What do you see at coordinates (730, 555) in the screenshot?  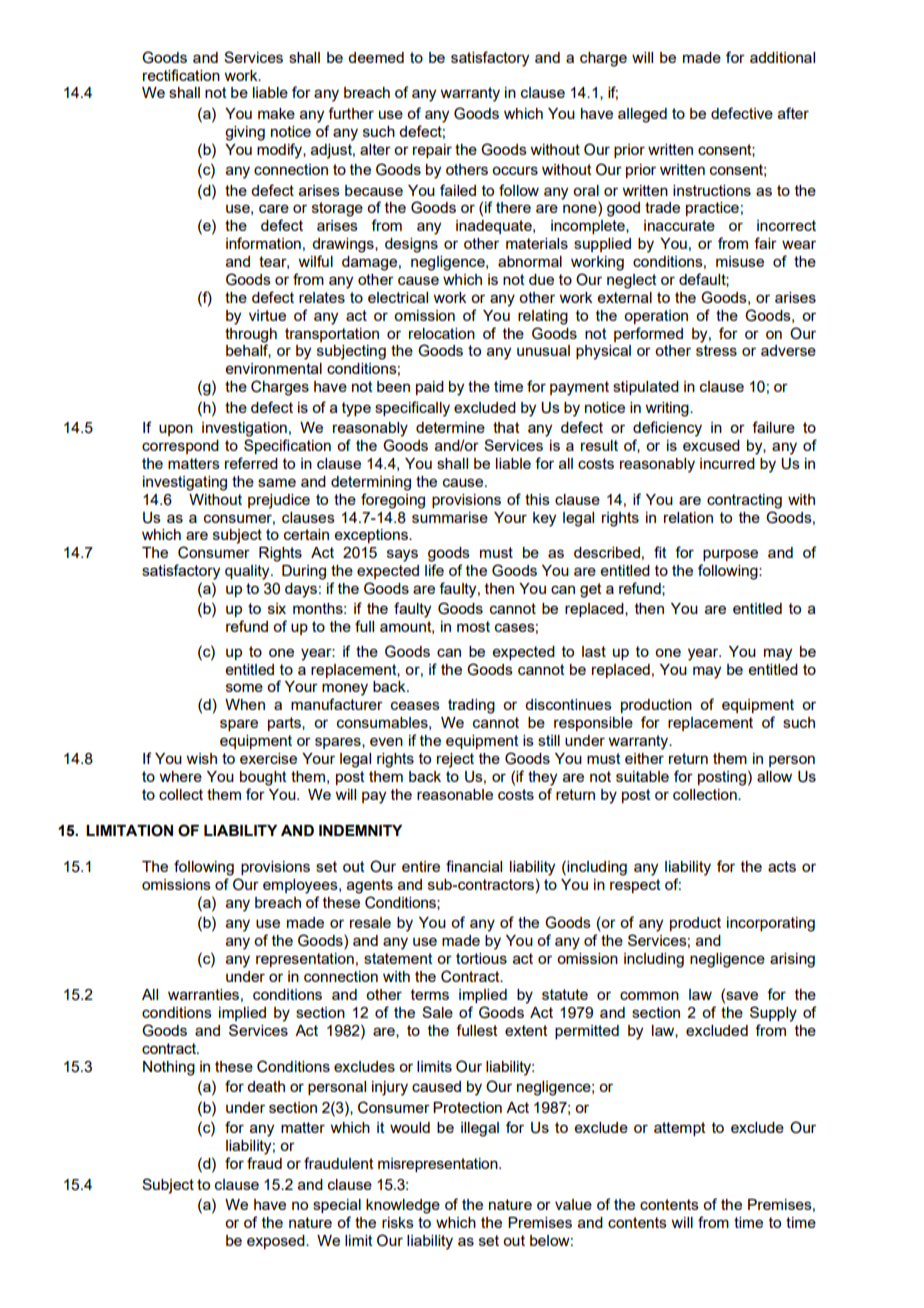 I see `purpose` at bounding box center [730, 555].
